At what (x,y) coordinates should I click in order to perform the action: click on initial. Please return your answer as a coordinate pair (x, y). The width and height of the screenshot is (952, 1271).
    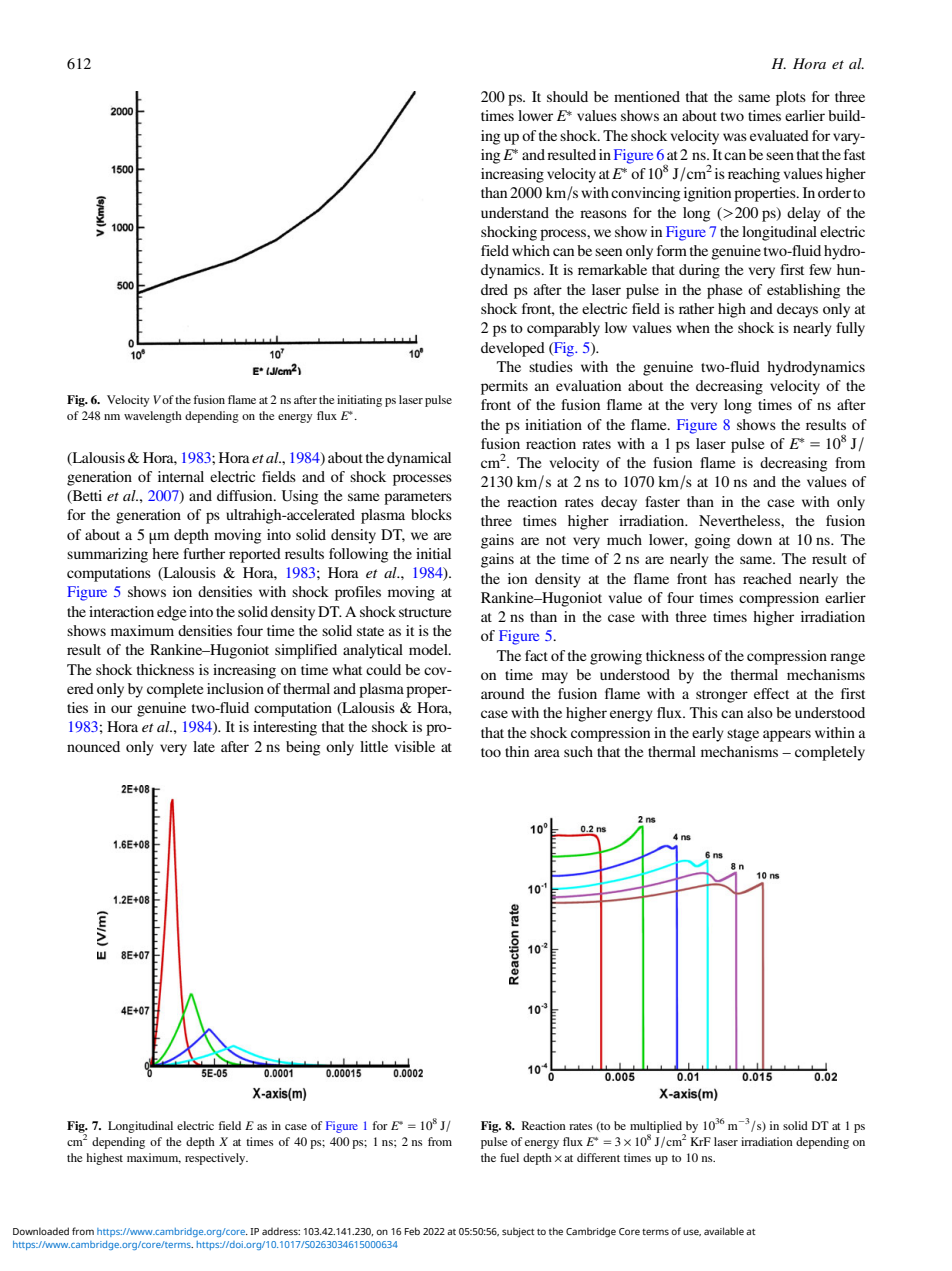
    Looking at the image, I should click on (433, 553).
